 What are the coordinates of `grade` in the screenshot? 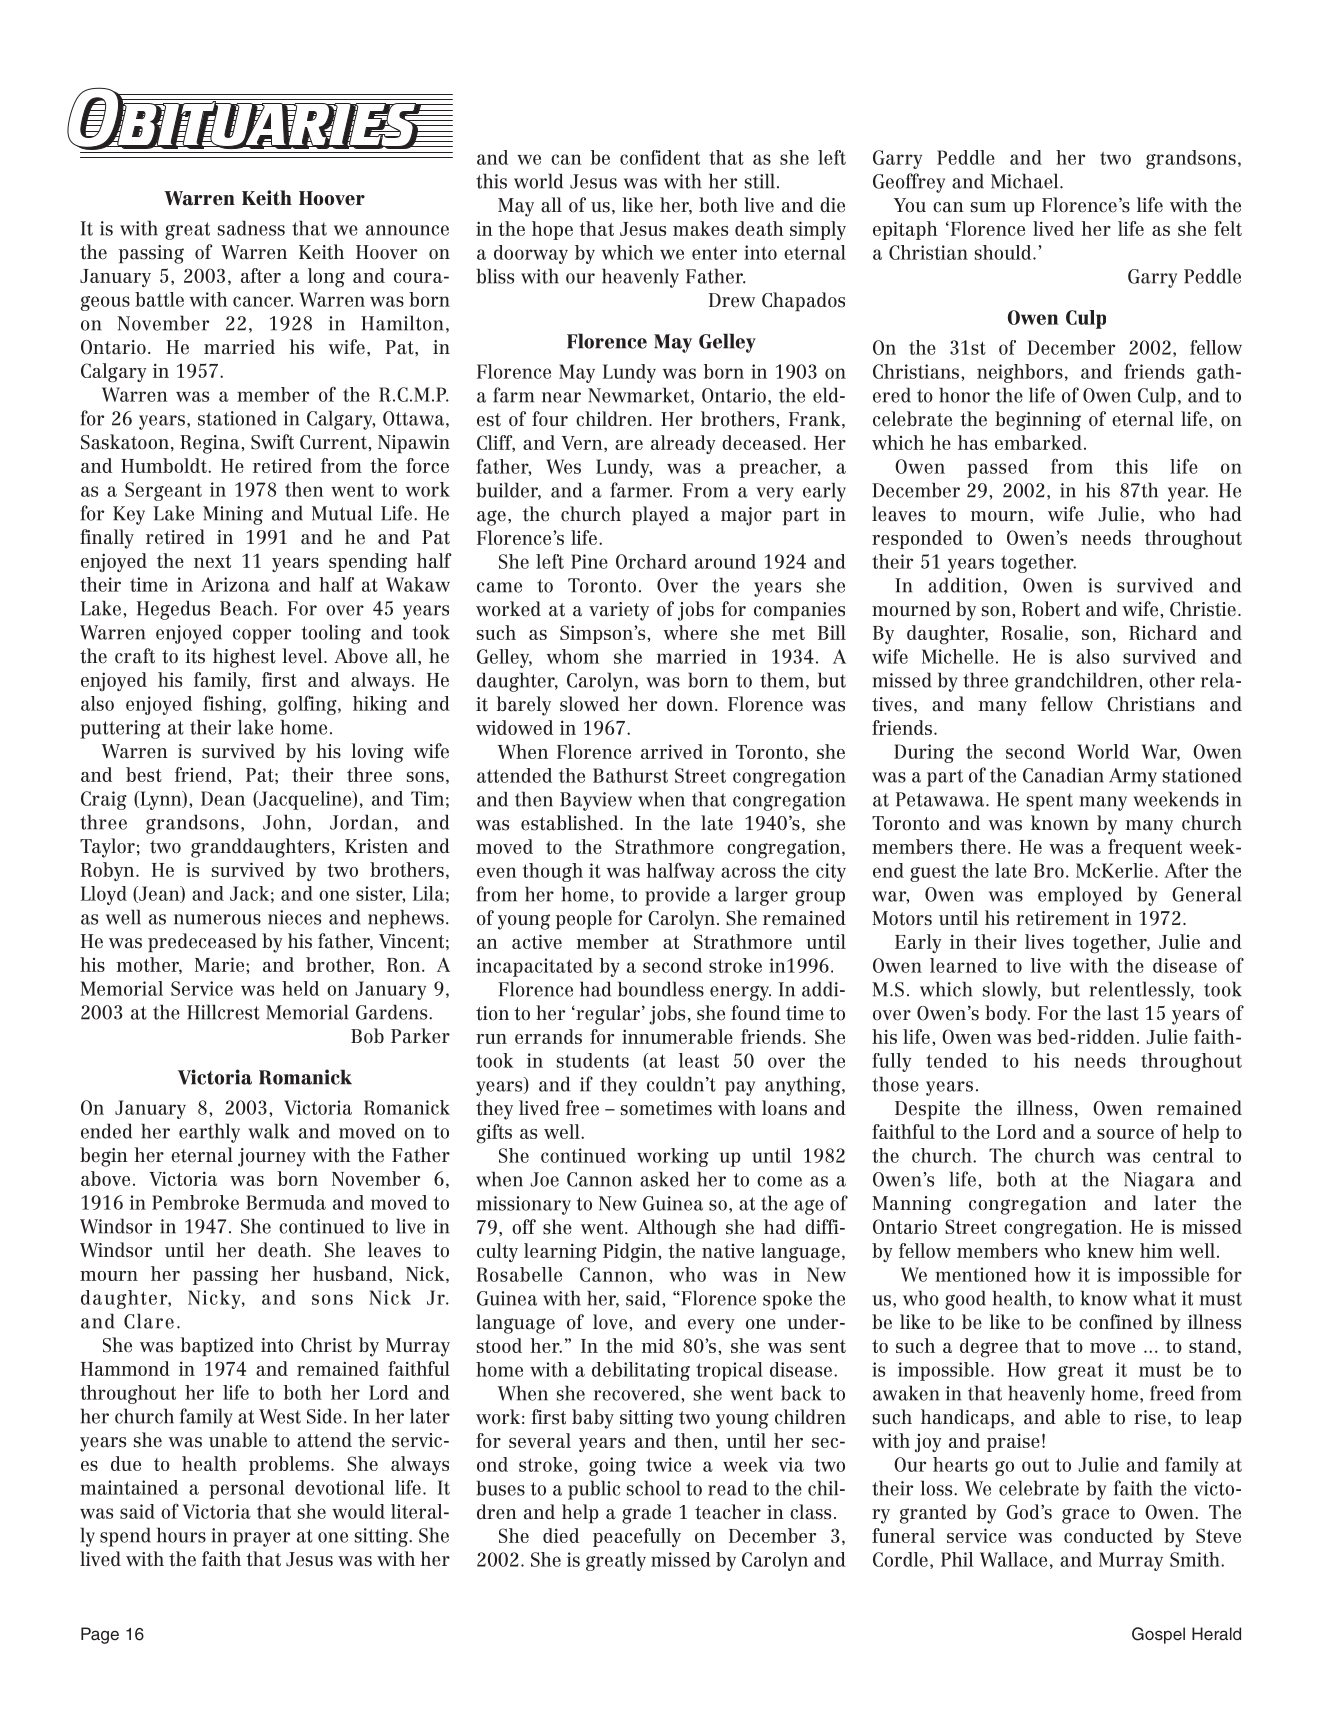 It's located at (646, 1514).
